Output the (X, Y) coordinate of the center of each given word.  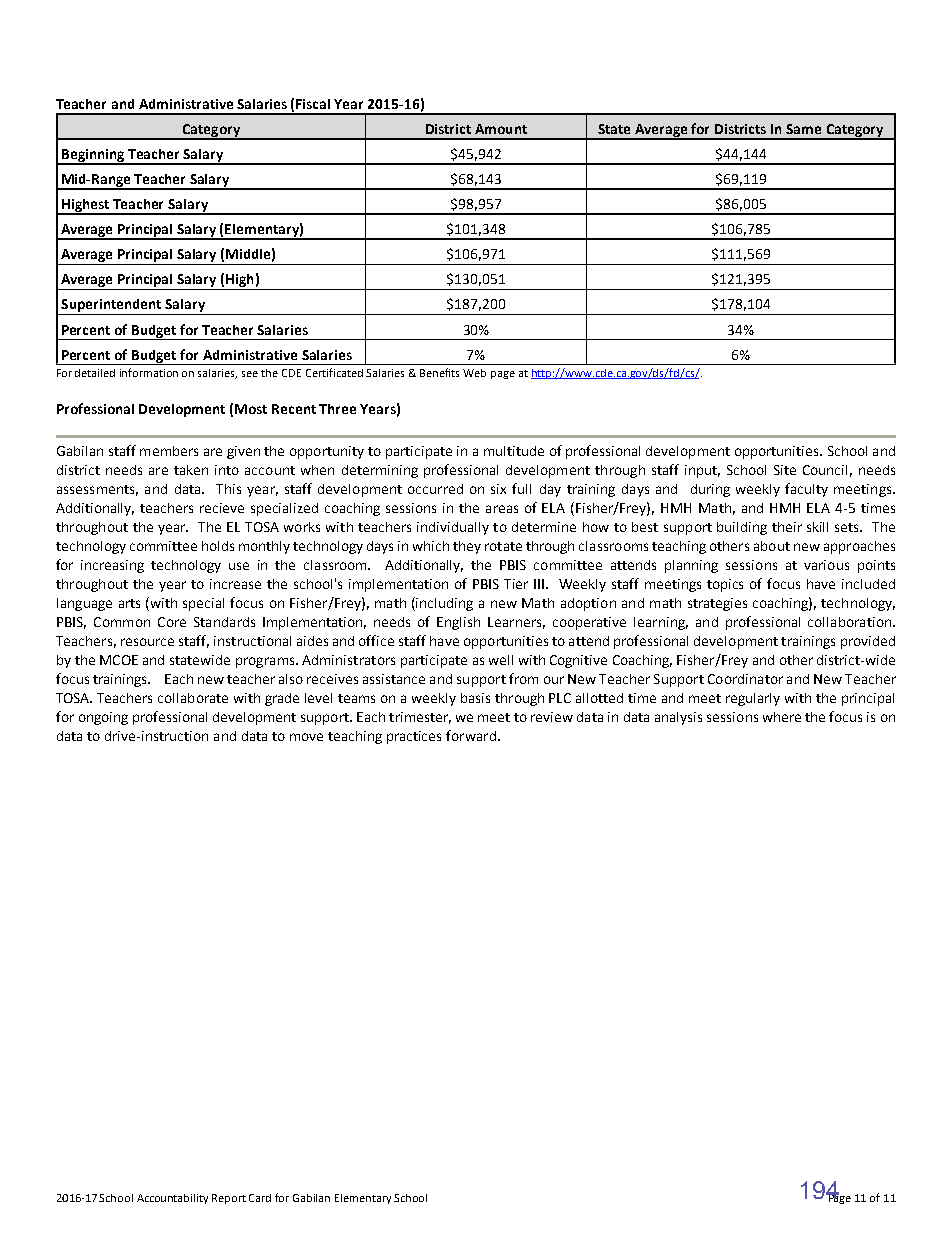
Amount (501, 129)
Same (803, 129)
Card (260, 1198)
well (501, 660)
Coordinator (745, 679)
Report (229, 1199)
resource (147, 642)
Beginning (93, 156)
